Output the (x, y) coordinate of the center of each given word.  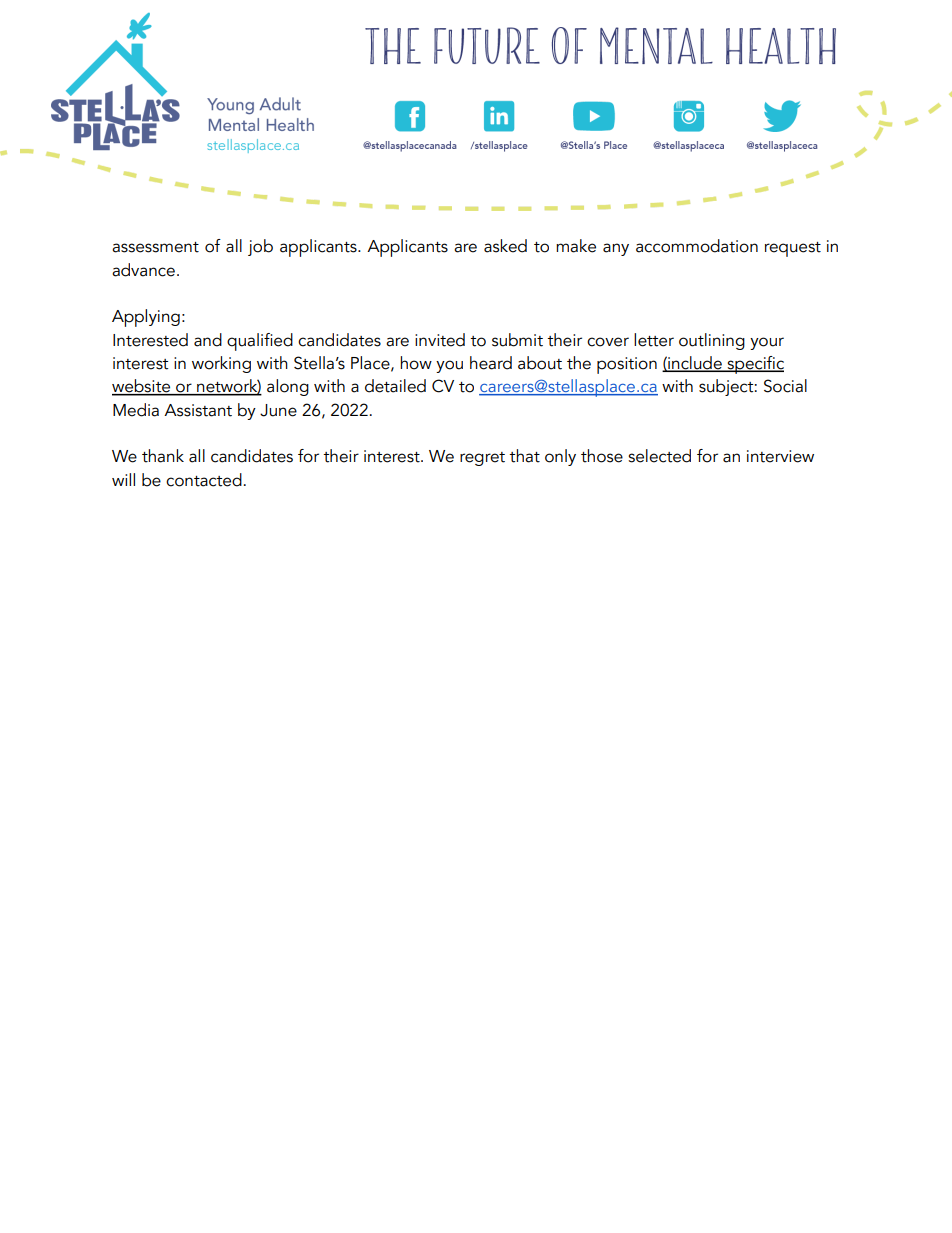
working (221, 364)
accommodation (697, 246)
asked (505, 246)
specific (754, 365)
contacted (204, 480)
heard (491, 363)
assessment (155, 247)
